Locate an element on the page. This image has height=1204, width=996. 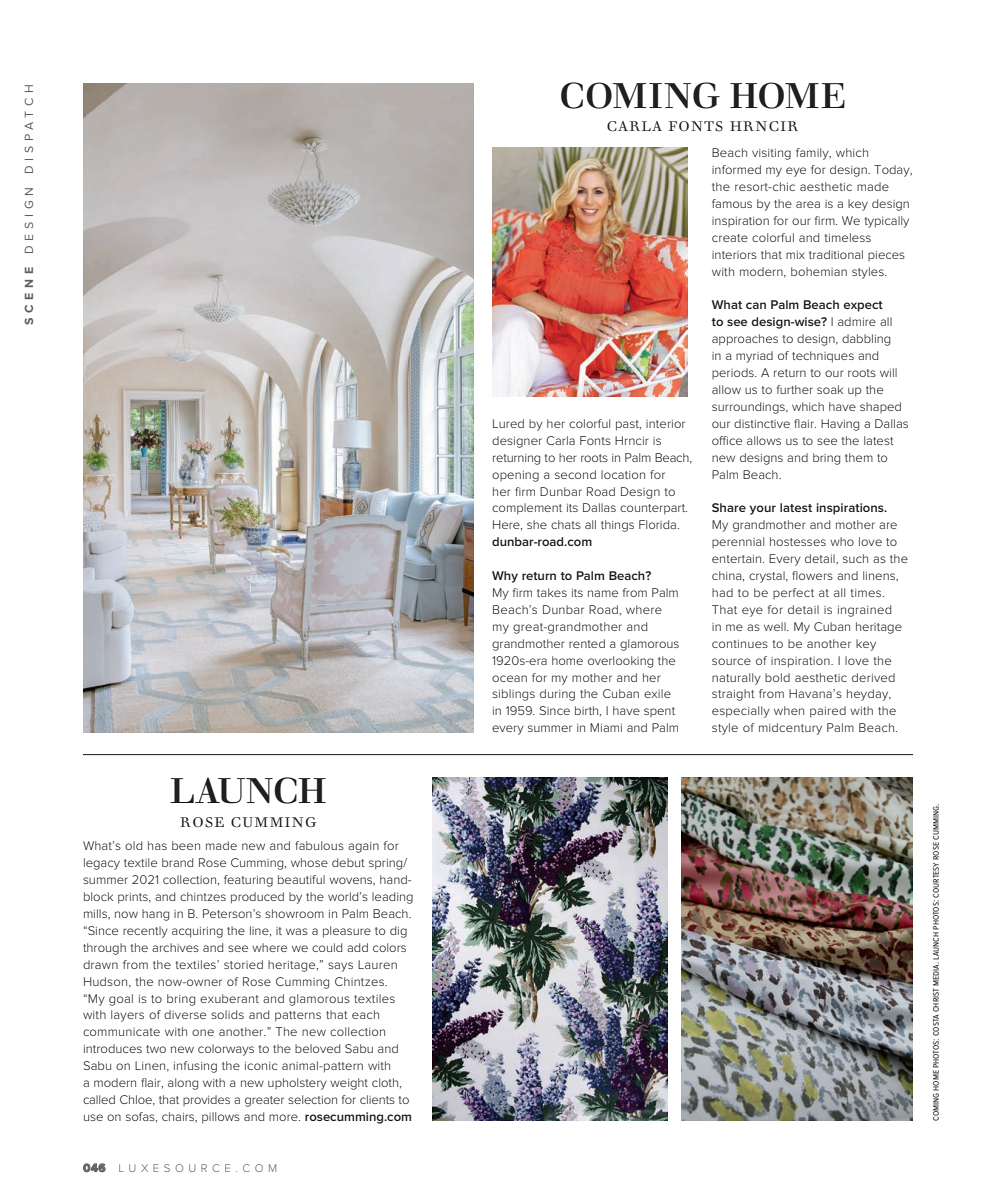
opening is located at coordinates (515, 476).
